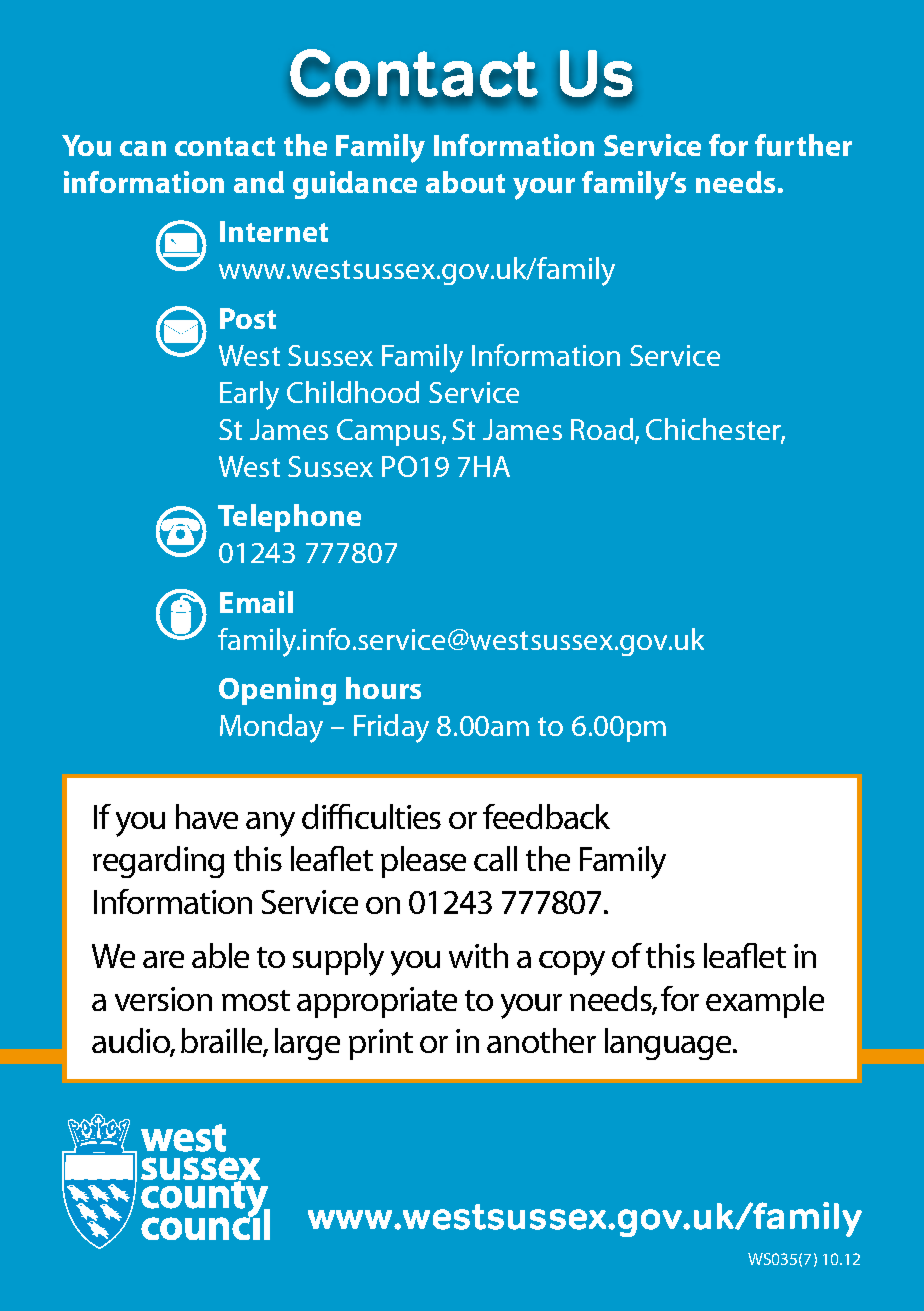 The image size is (924, 1311). I want to click on Road, so click(603, 430).
